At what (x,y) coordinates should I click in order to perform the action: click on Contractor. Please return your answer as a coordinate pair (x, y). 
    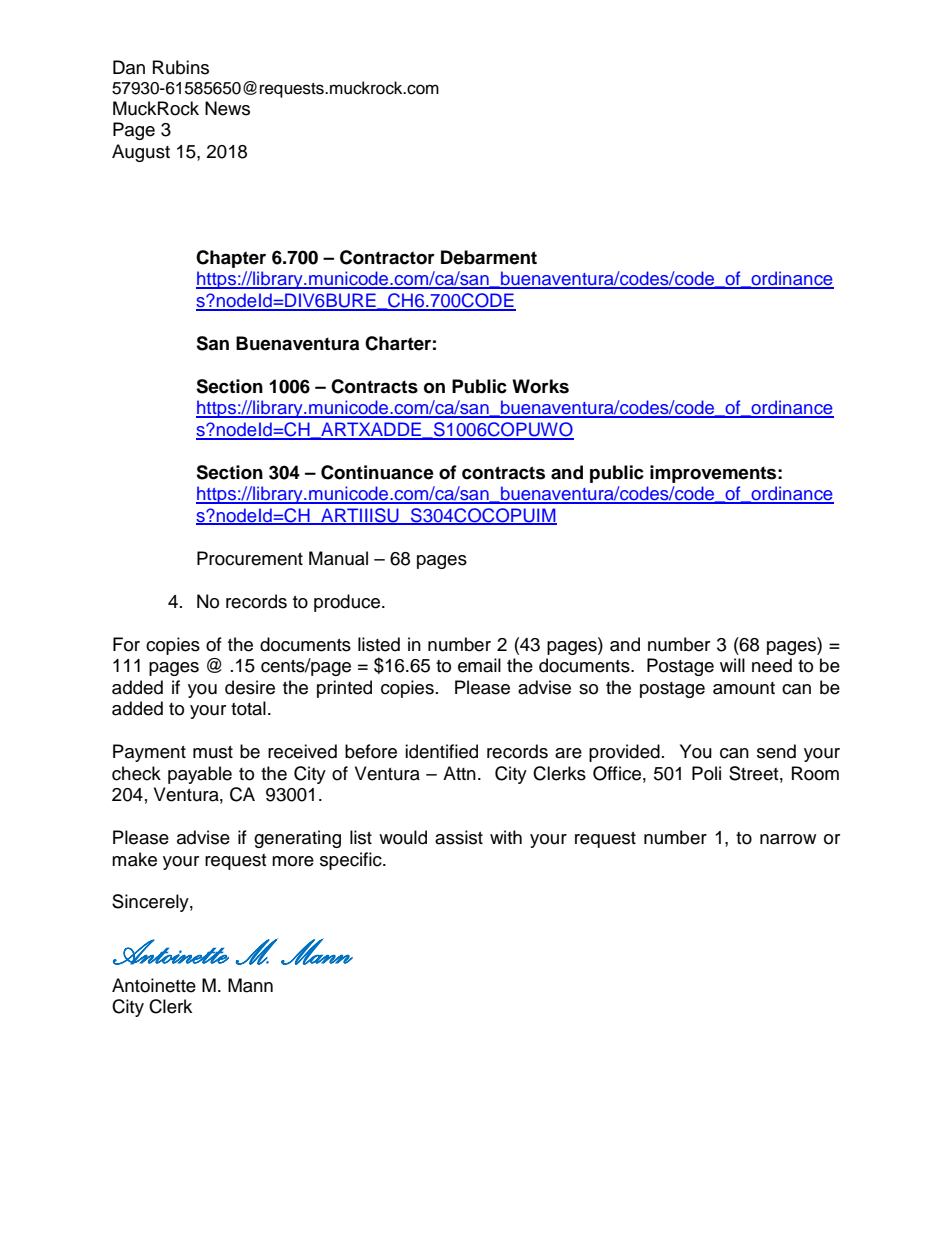
    Looking at the image, I should click on (387, 257).
